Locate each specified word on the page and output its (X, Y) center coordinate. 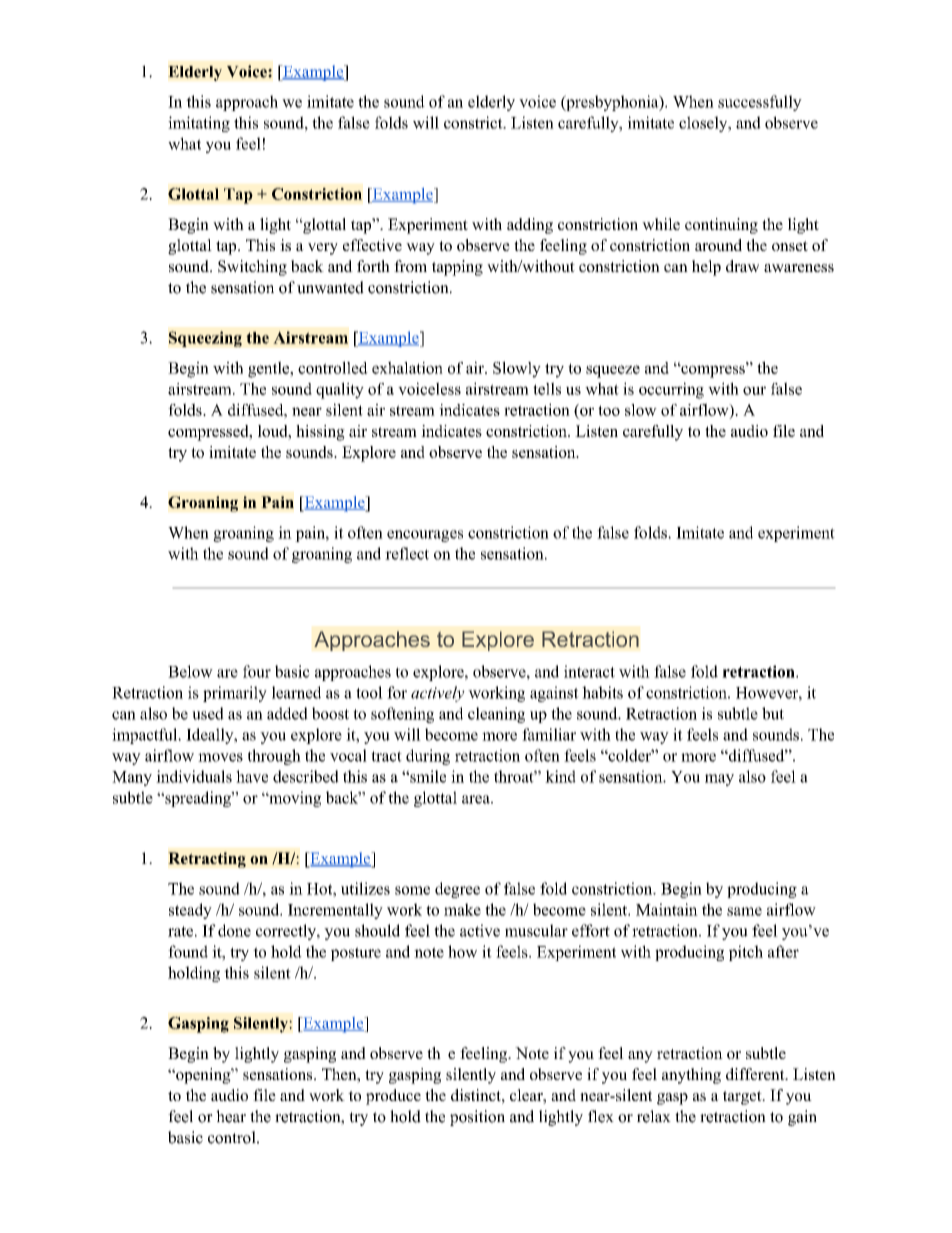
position (477, 1118)
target (743, 1098)
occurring (671, 390)
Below (190, 671)
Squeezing (205, 339)
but (773, 713)
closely (704, 124)
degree (457, 890)
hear (231, 1116)
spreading (198, 799)
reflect (407, 553)
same (744, 911)
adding (530, 226)
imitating (199, 124)
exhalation (407, 367)
